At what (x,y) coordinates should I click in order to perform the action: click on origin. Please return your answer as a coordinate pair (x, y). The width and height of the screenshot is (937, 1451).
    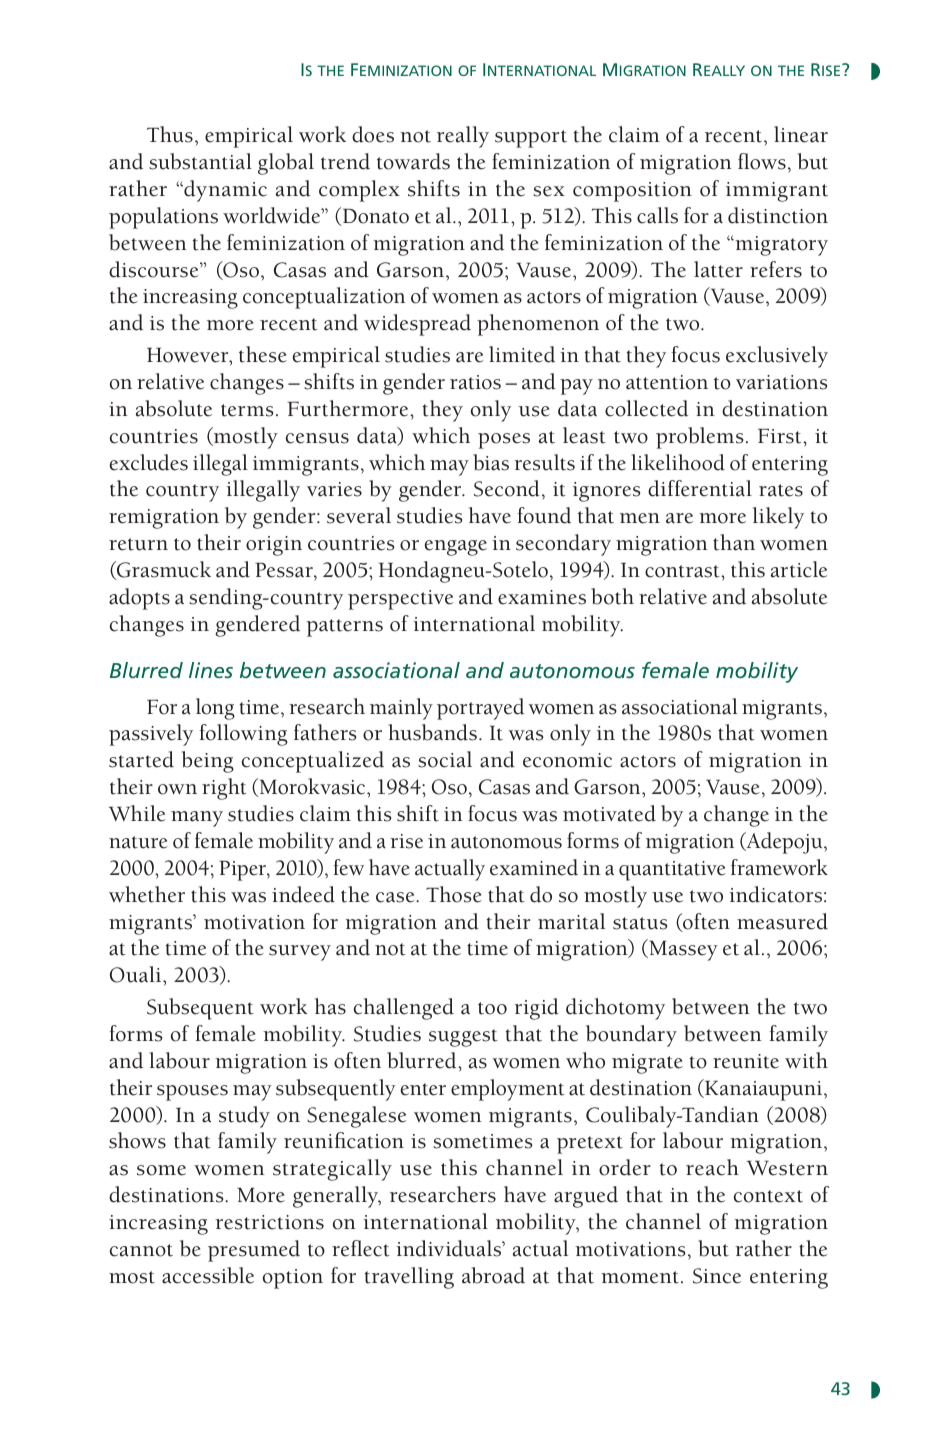
    Looking at the image, I should click on (274, 546).
